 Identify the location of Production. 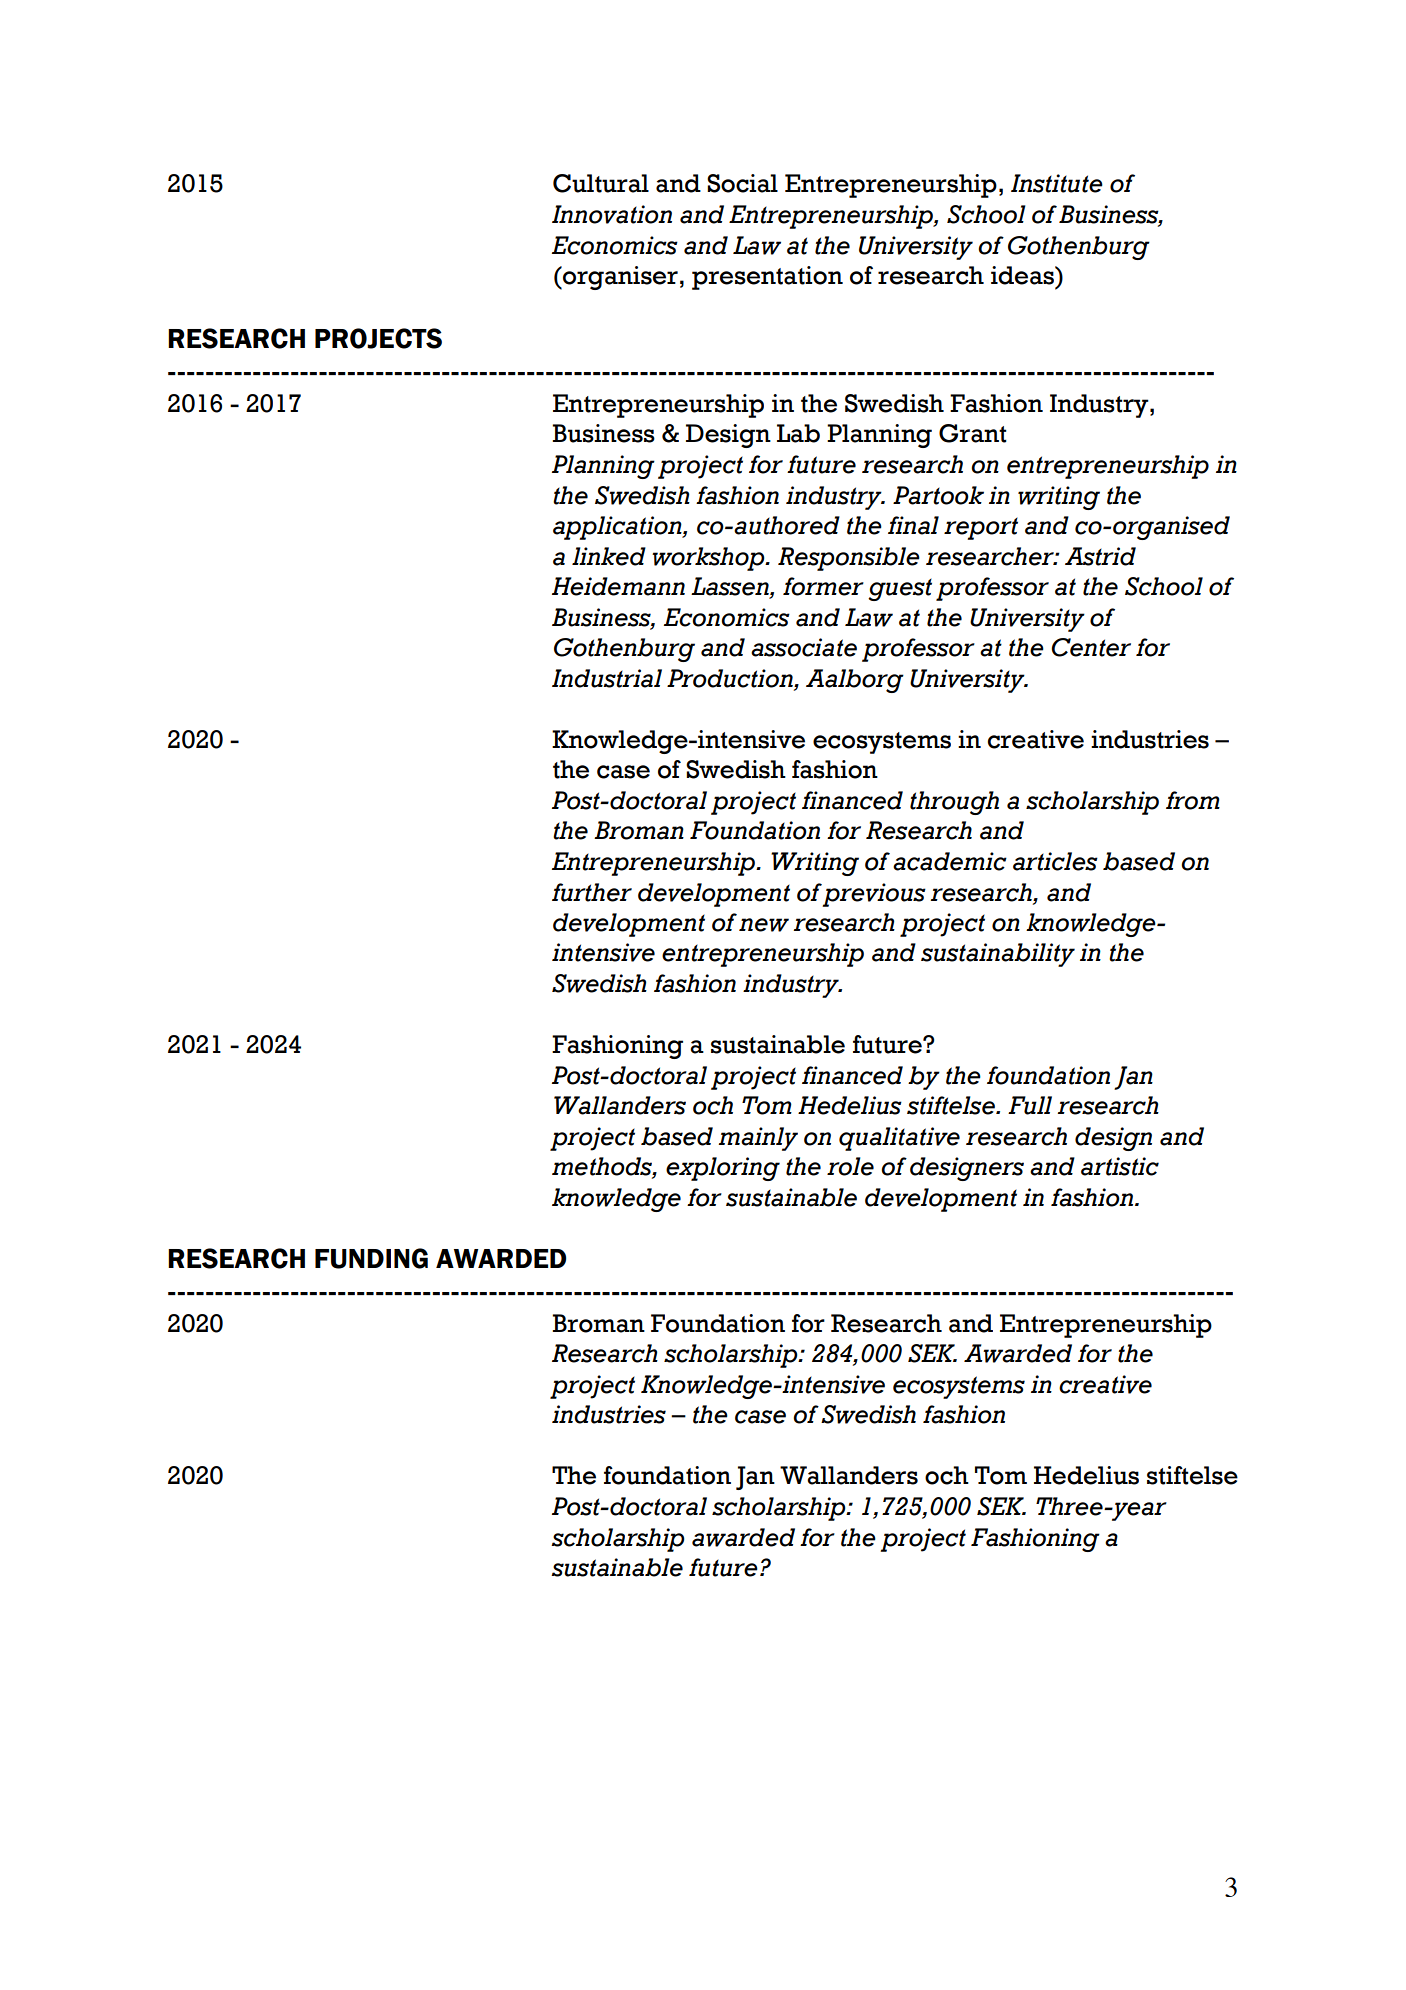
(731, 679).
